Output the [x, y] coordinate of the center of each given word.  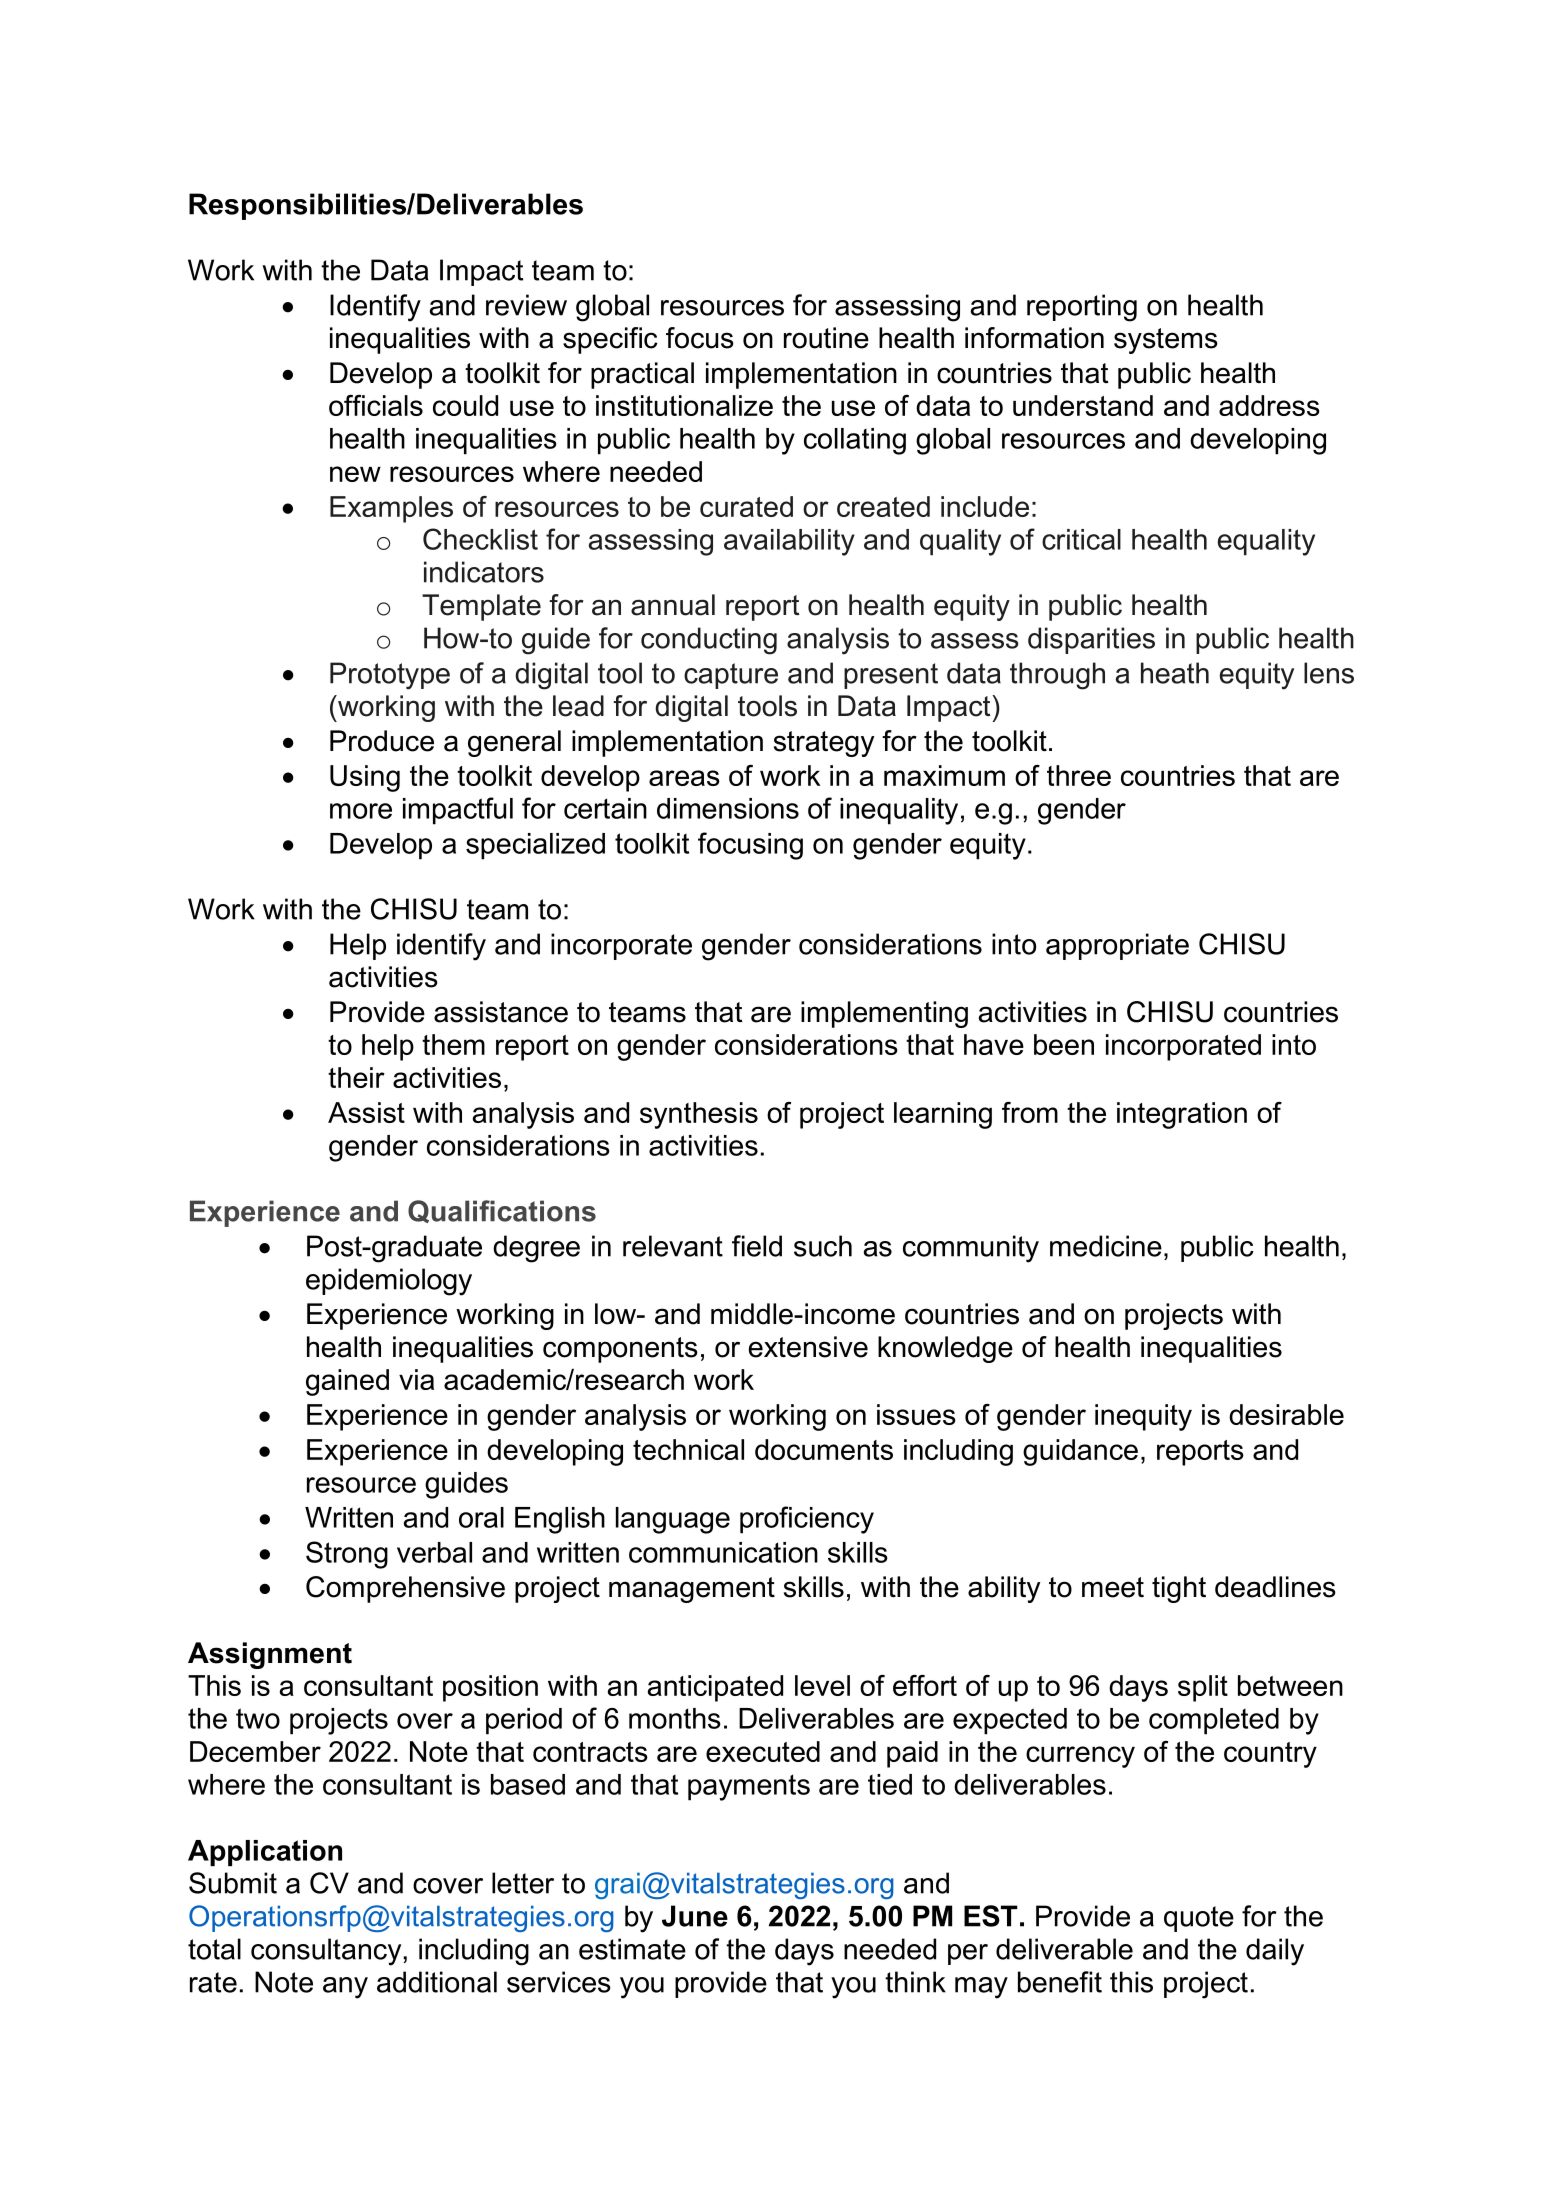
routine [826, 338]
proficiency [807, 1520]
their [356, 1077]
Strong [347, 1555]
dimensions [728, 808]
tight [1179, 1589]
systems [1166, 341]
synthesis [699, 1115]
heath [1175, 673]
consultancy [326, 1952]
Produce [382, 741]
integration [1182, 1115]
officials [376, 405]
